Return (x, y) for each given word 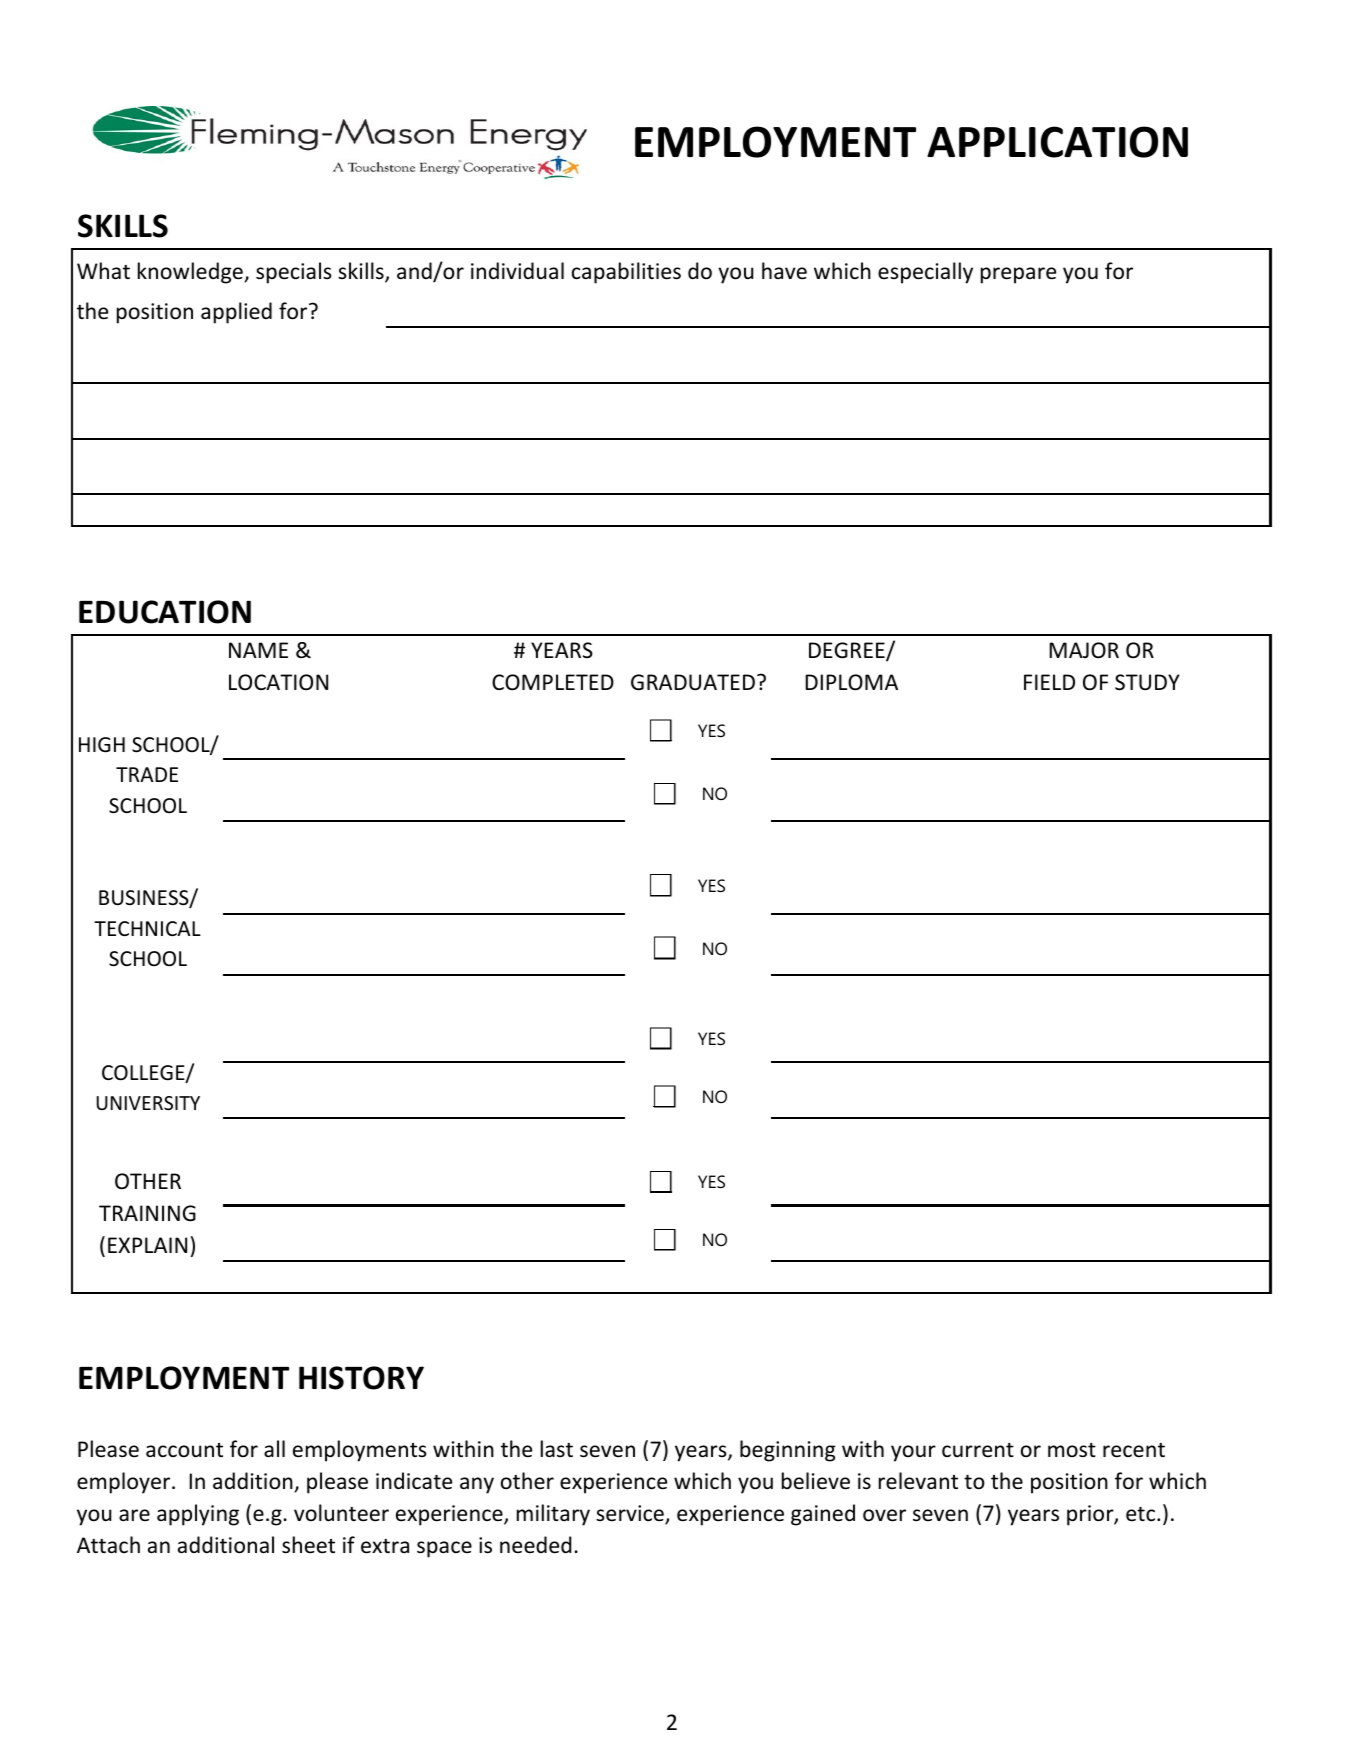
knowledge (190, 273)
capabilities (626, 273)
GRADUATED (693, 682)
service (631, 1514)
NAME (258, 650)
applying (198, 1515)
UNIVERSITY (148, 1103)
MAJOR (1084, 650)
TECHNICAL (147, 928)
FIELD (1049, 682)
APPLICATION (1057, 142)
